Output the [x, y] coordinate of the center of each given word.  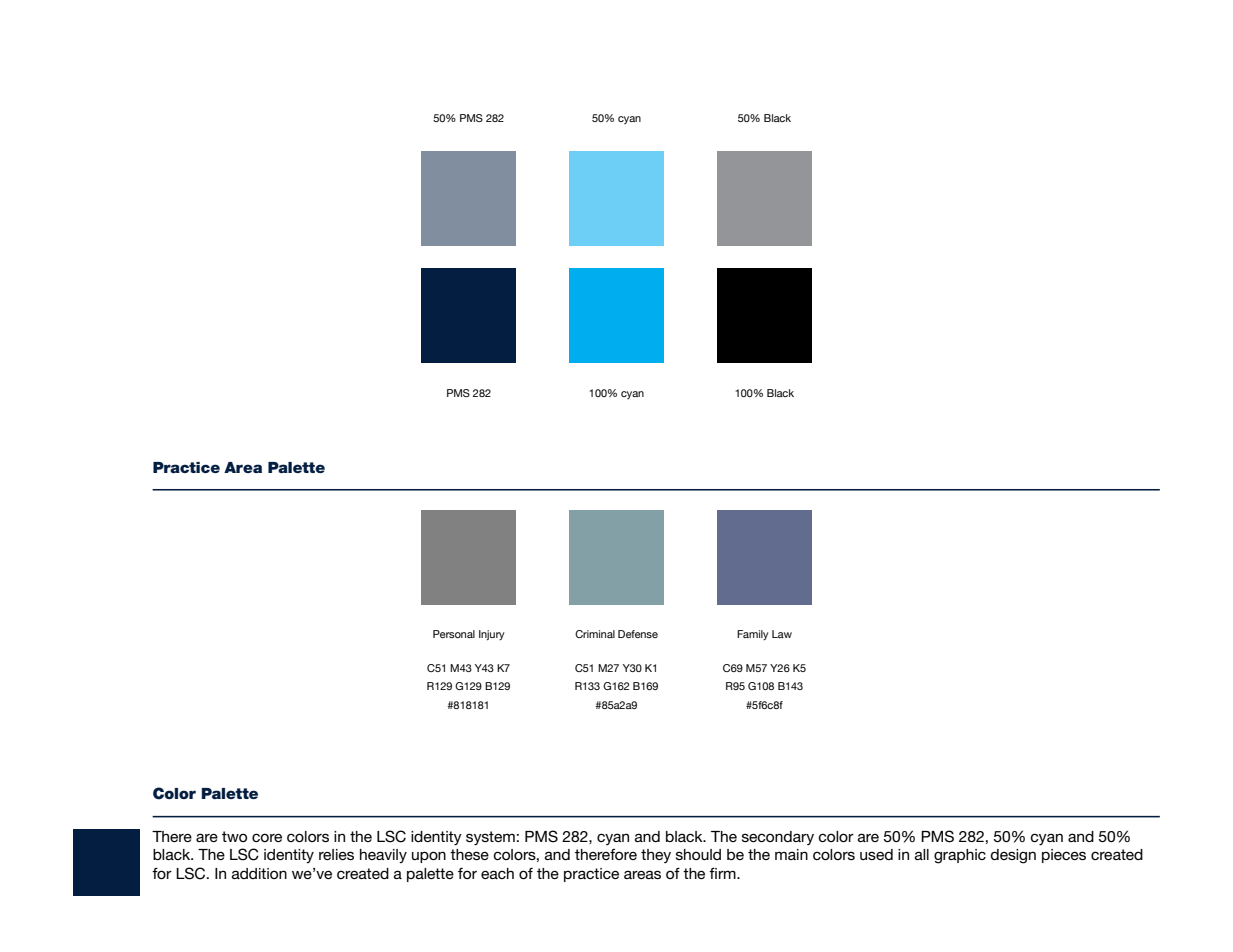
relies [336, 854]
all [922, 854]
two [234, 836]
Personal [454, 634]
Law [782, 634]
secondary [778, 838]
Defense [638, 634]
